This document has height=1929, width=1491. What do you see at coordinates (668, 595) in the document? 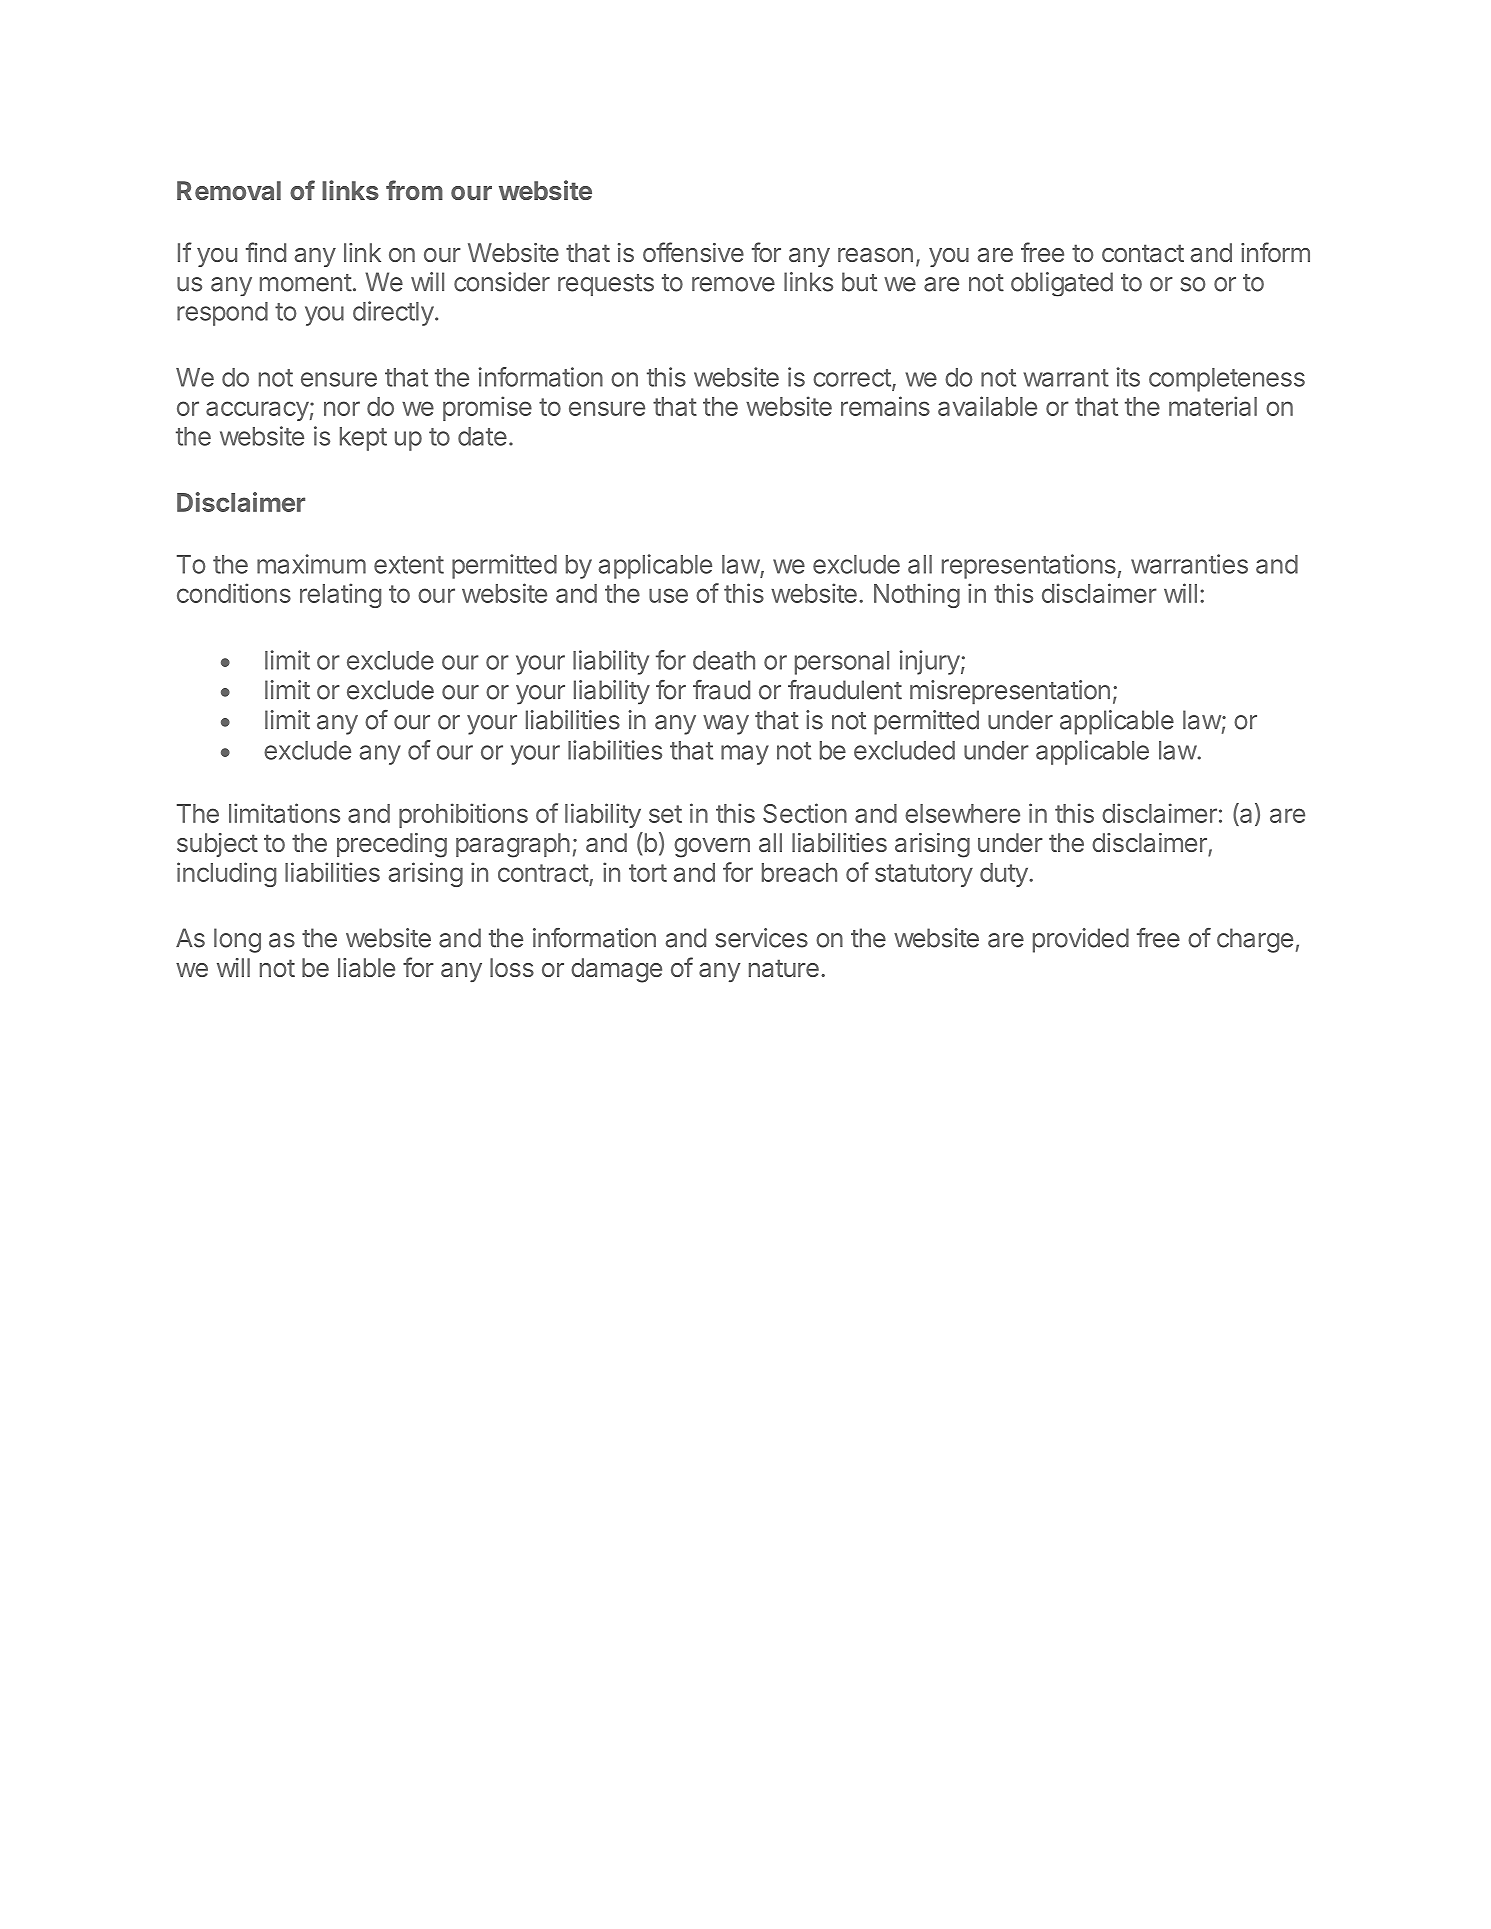
I see `use` at bounding box center [668, 595].
